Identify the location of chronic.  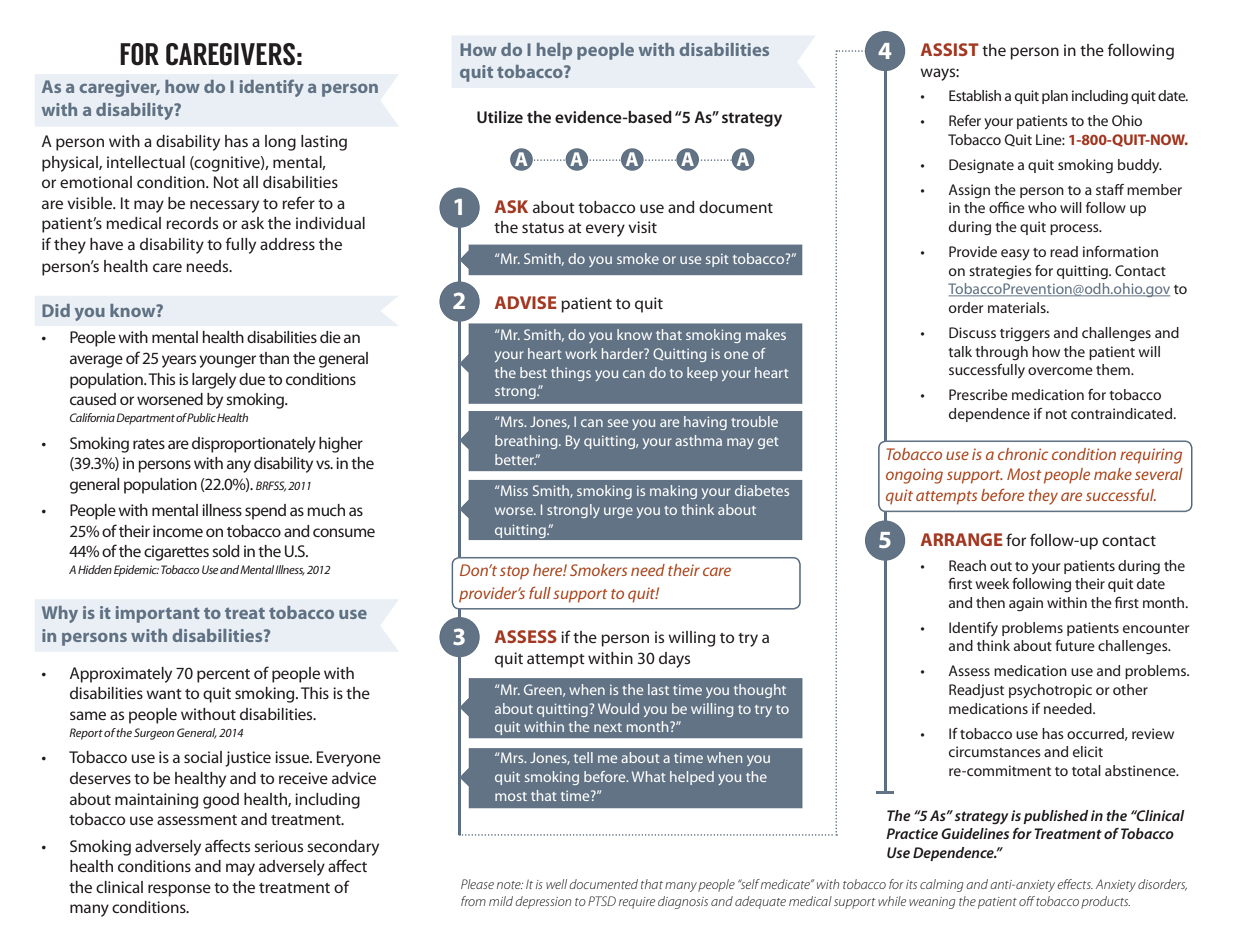
(1023, 454).
